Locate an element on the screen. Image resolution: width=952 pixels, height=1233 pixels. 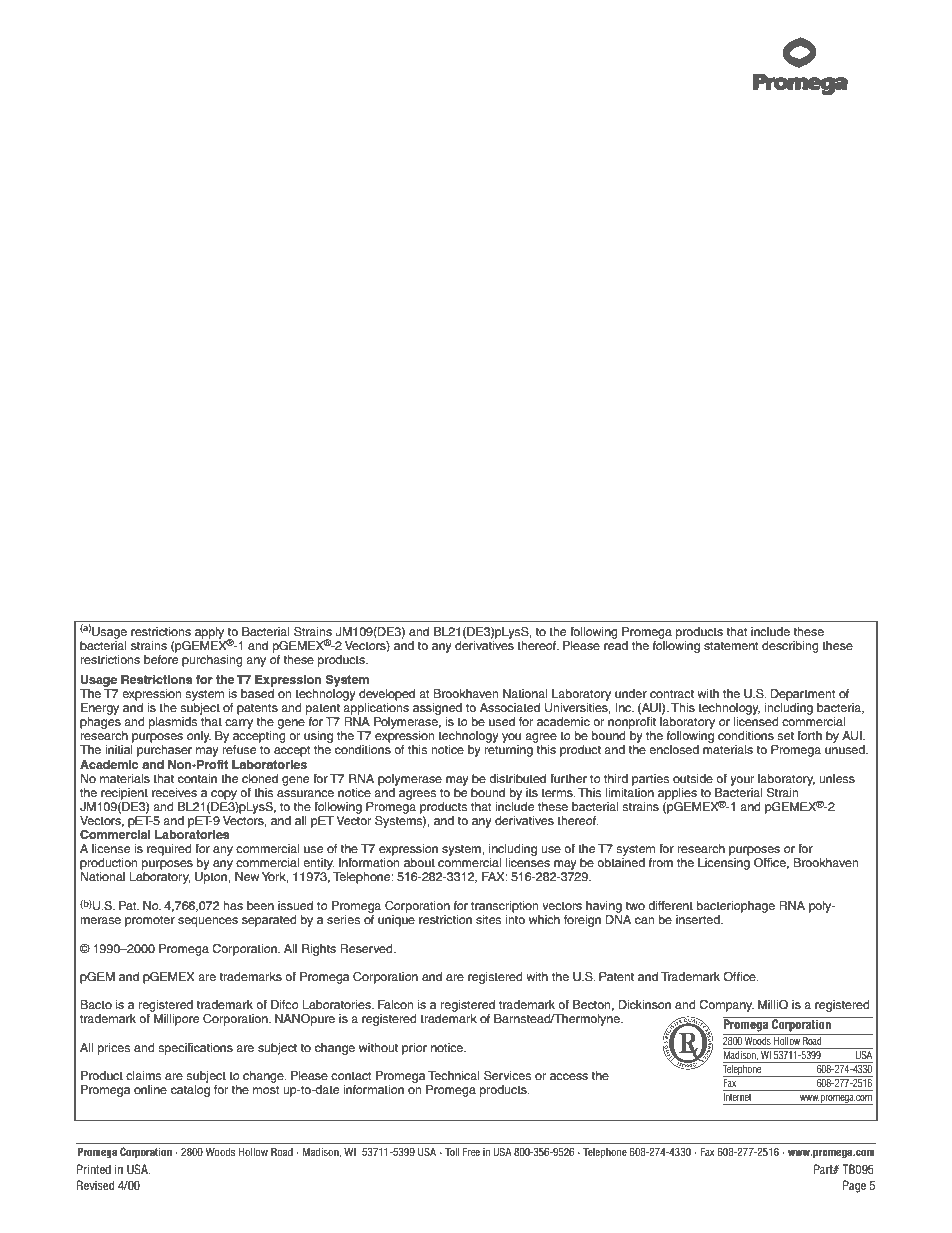
sequences is located at coordinates (208, 922).
